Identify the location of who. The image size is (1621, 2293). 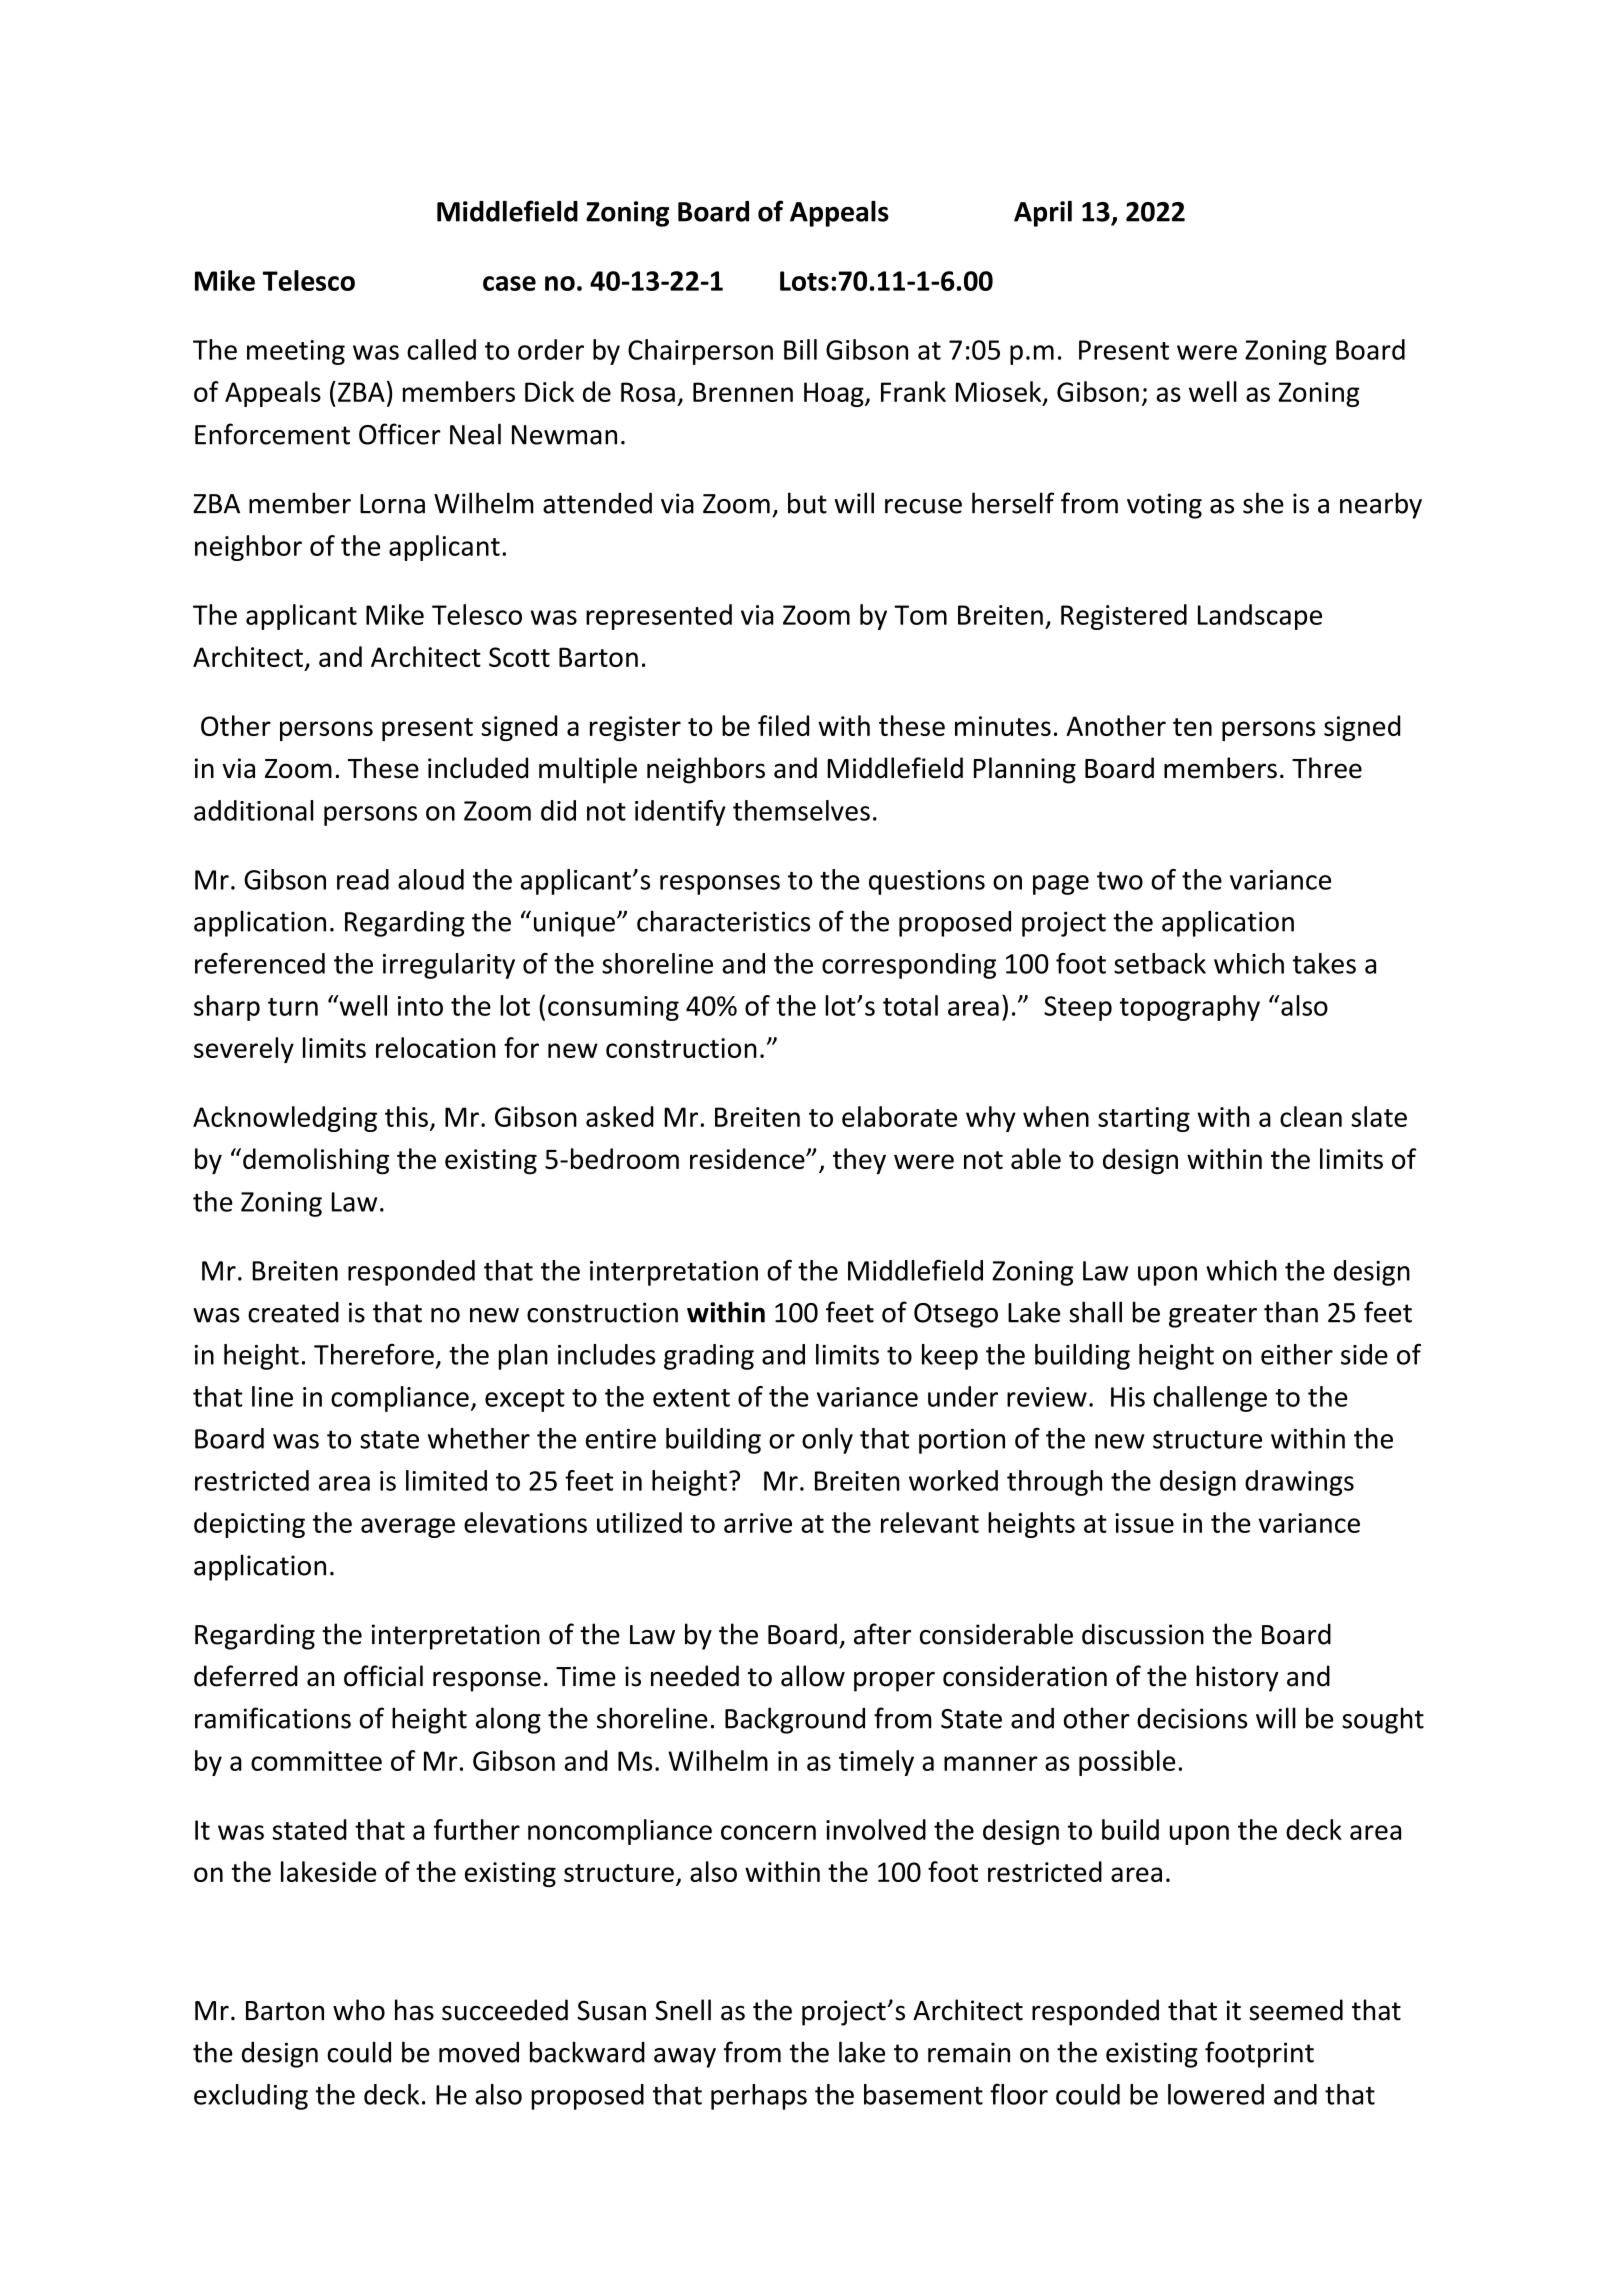
(359, 2010).
